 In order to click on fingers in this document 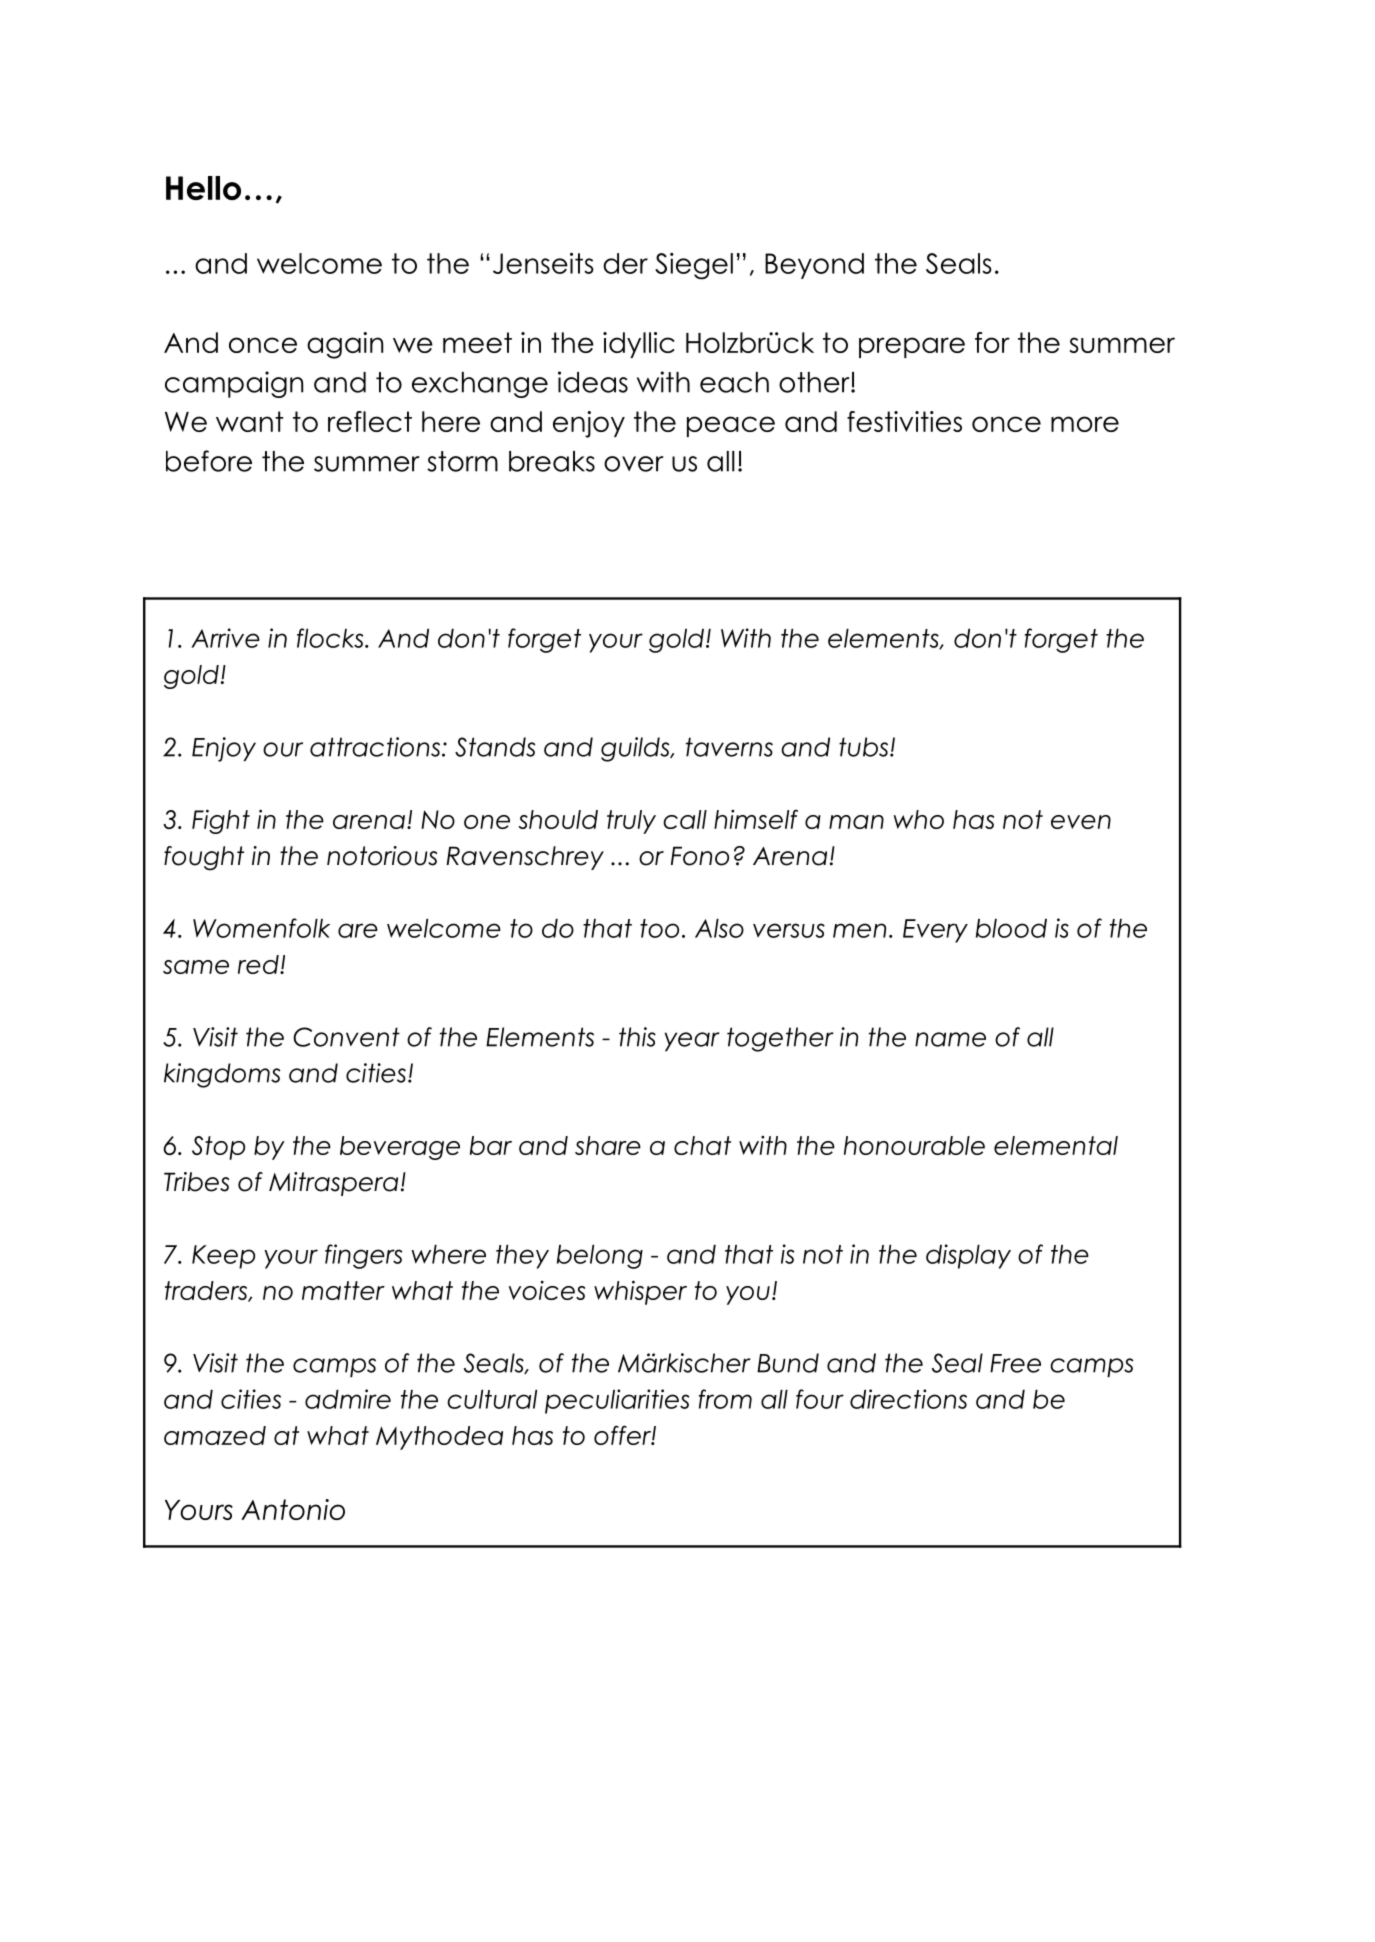, I will do `click(363, 1256)`.
